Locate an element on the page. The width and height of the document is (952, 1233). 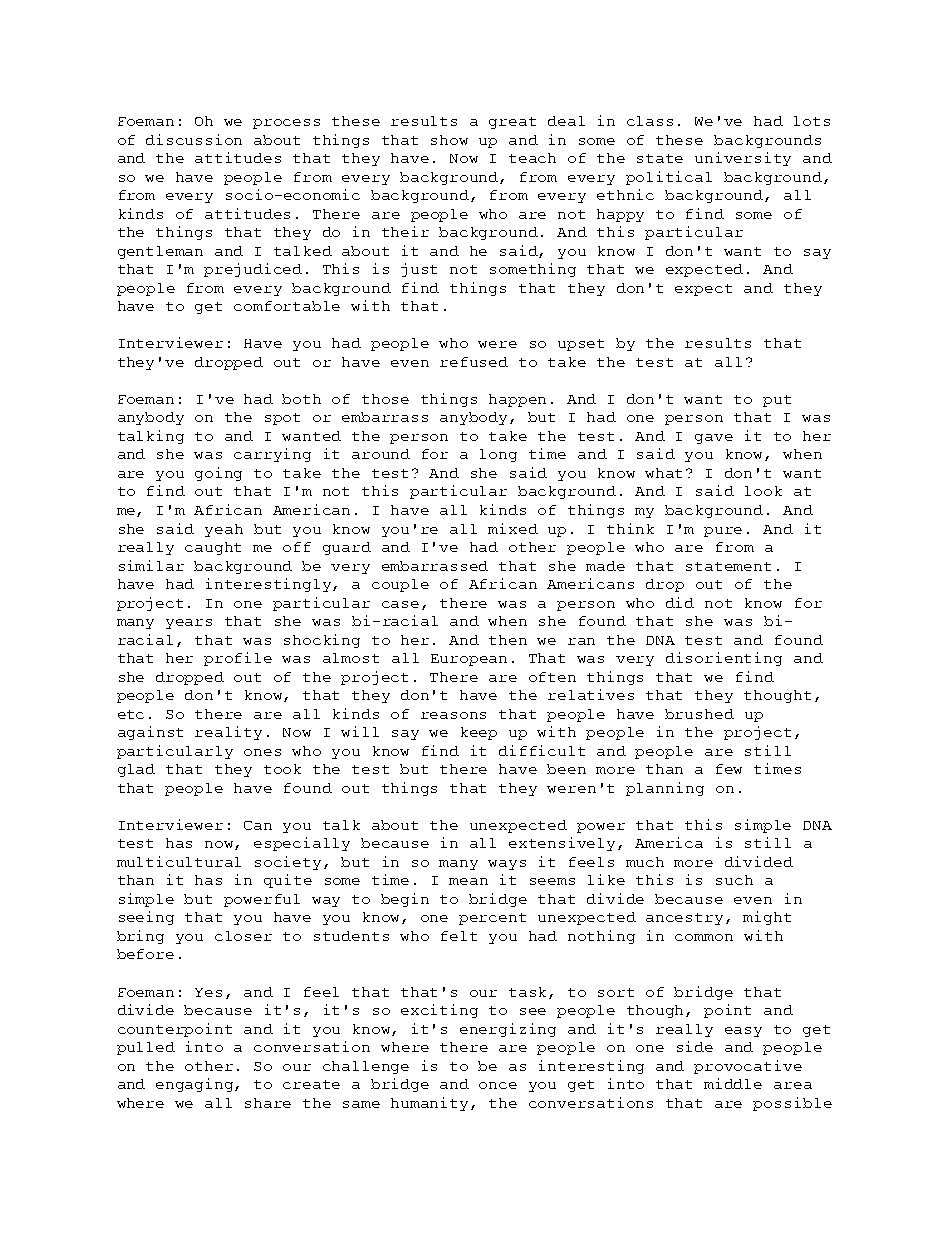
middle is located at coordinates (733, 1083).
